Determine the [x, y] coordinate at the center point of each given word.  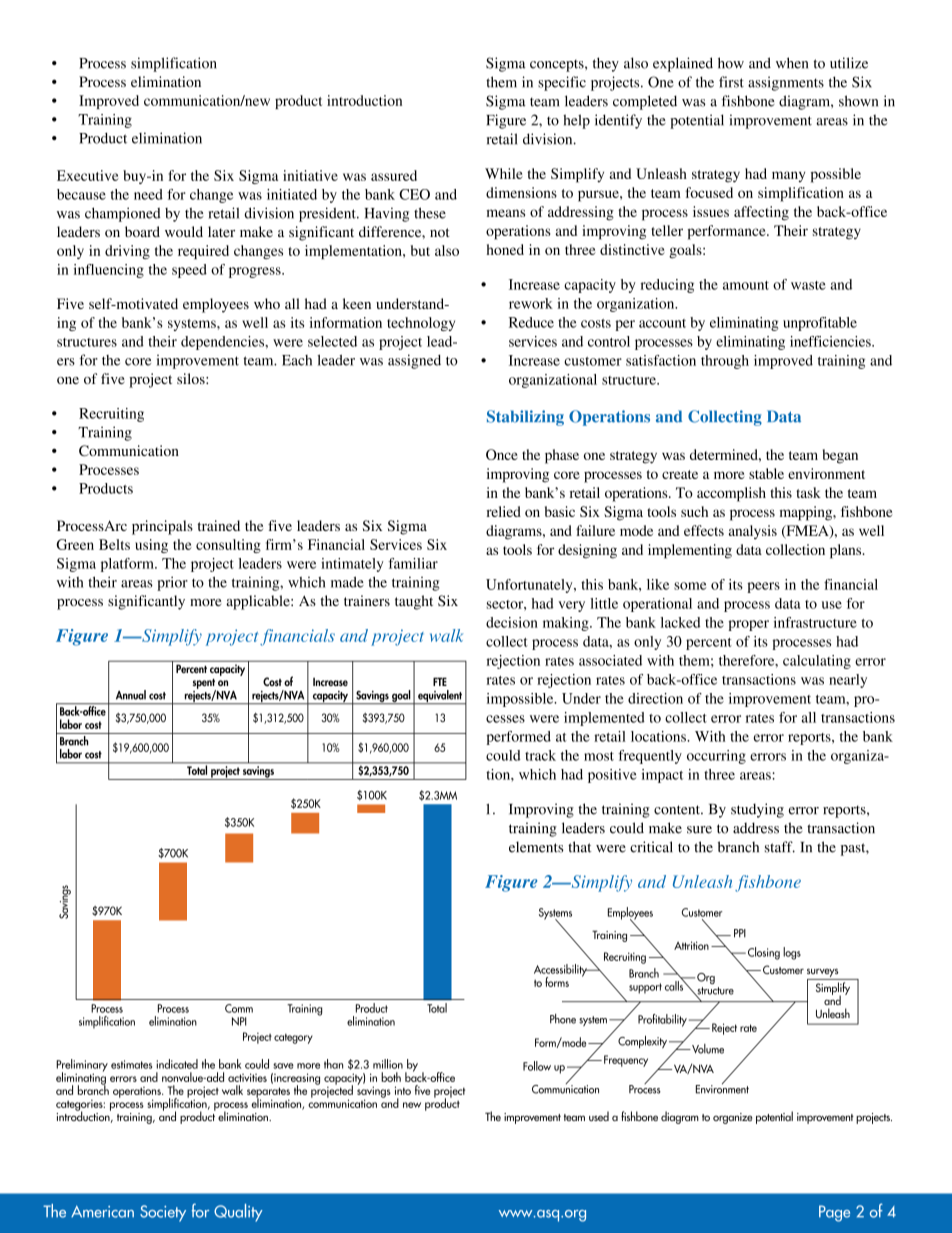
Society [163, 1213]
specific [562, 83]
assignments [786, 83]
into [403, 1090]
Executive [88, 175]
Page [834, 1213]
